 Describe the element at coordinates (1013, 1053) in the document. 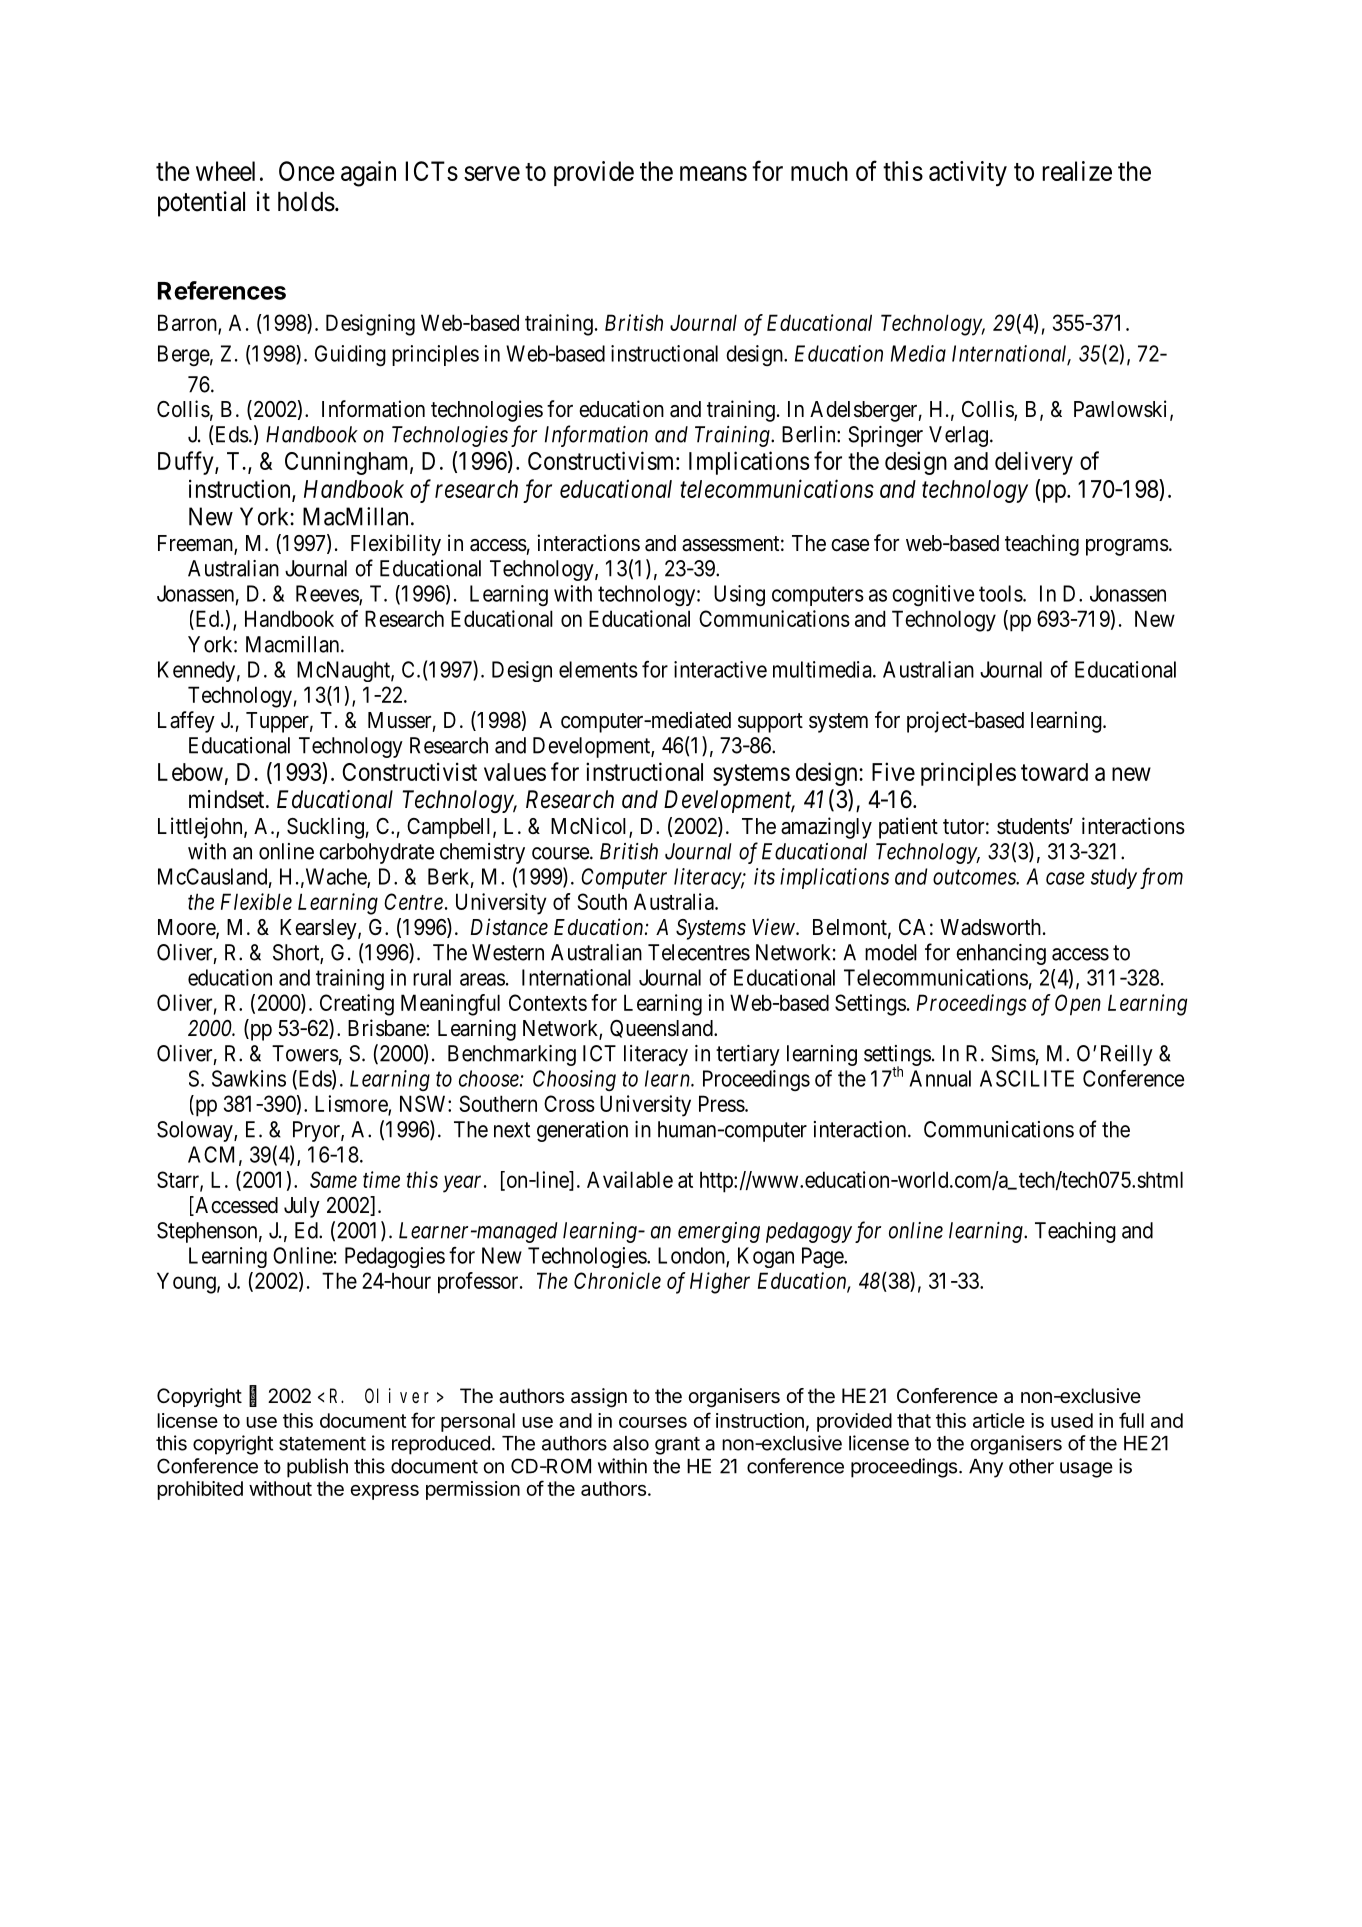

I see `Sims` at that location.
